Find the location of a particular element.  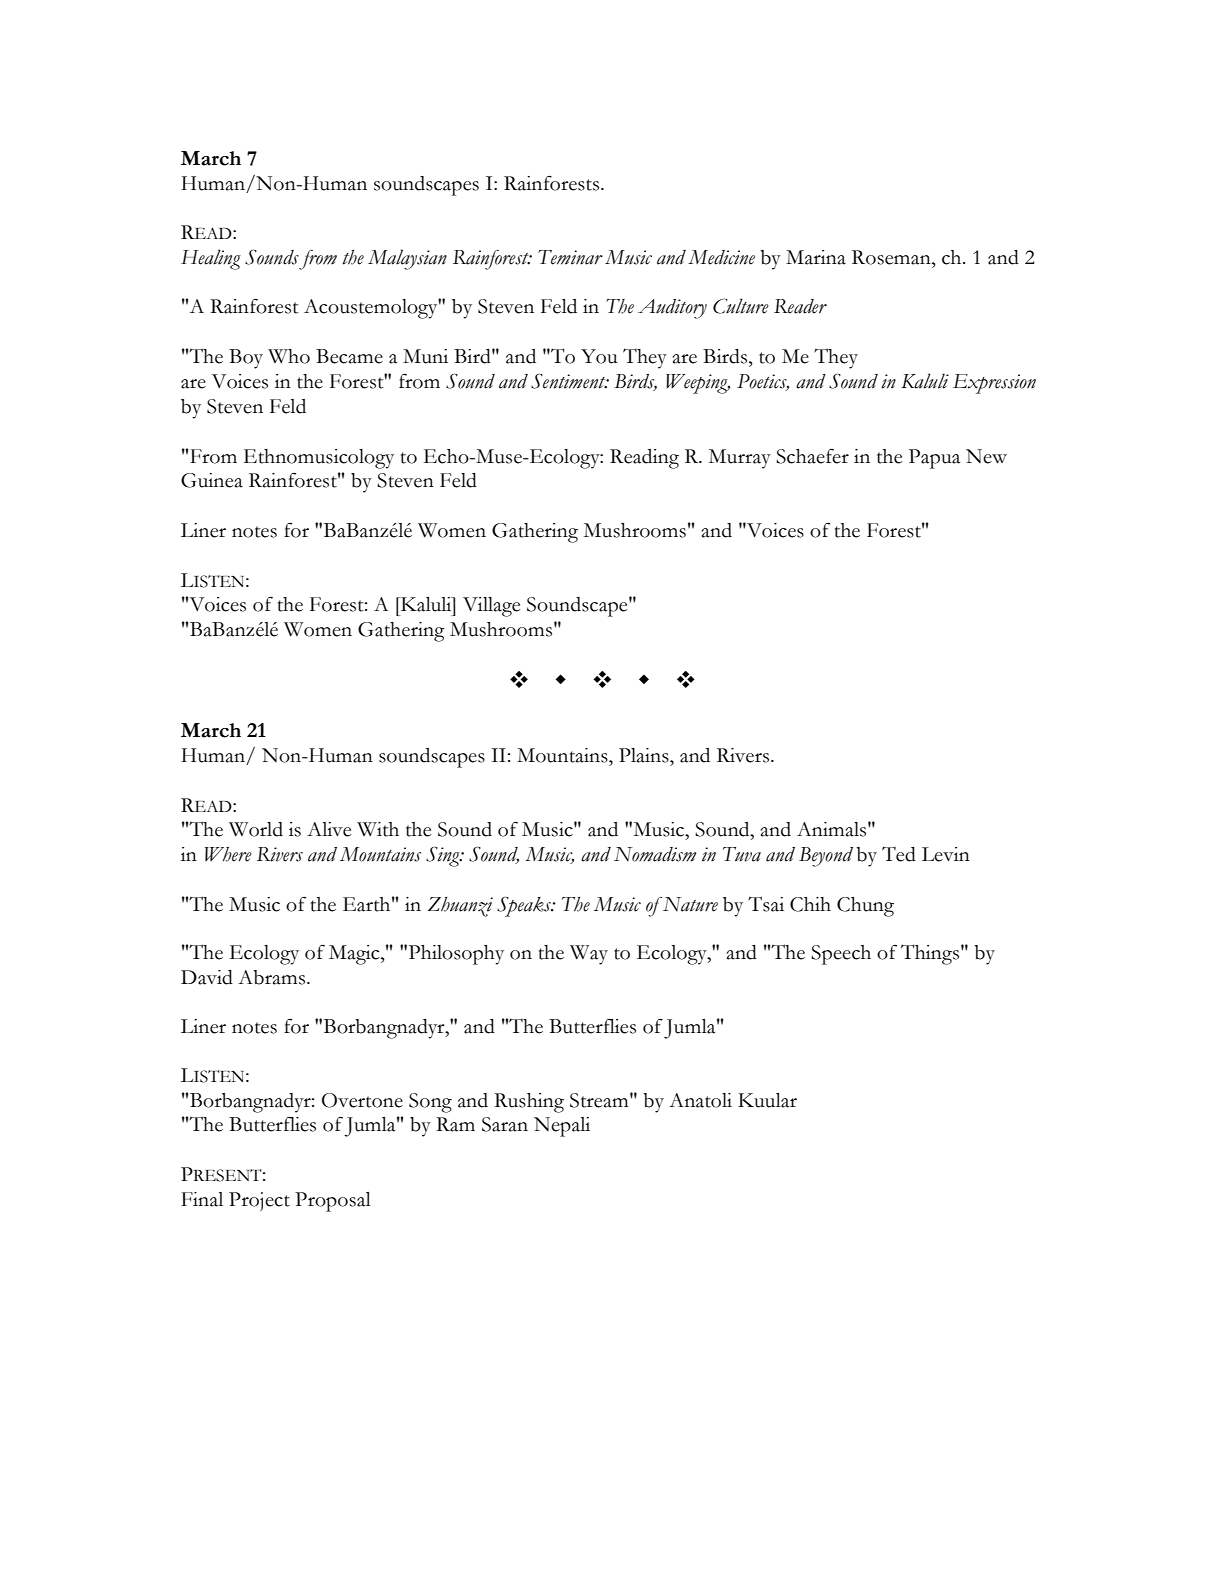

Guinea is located at coordinates (212, 480).
